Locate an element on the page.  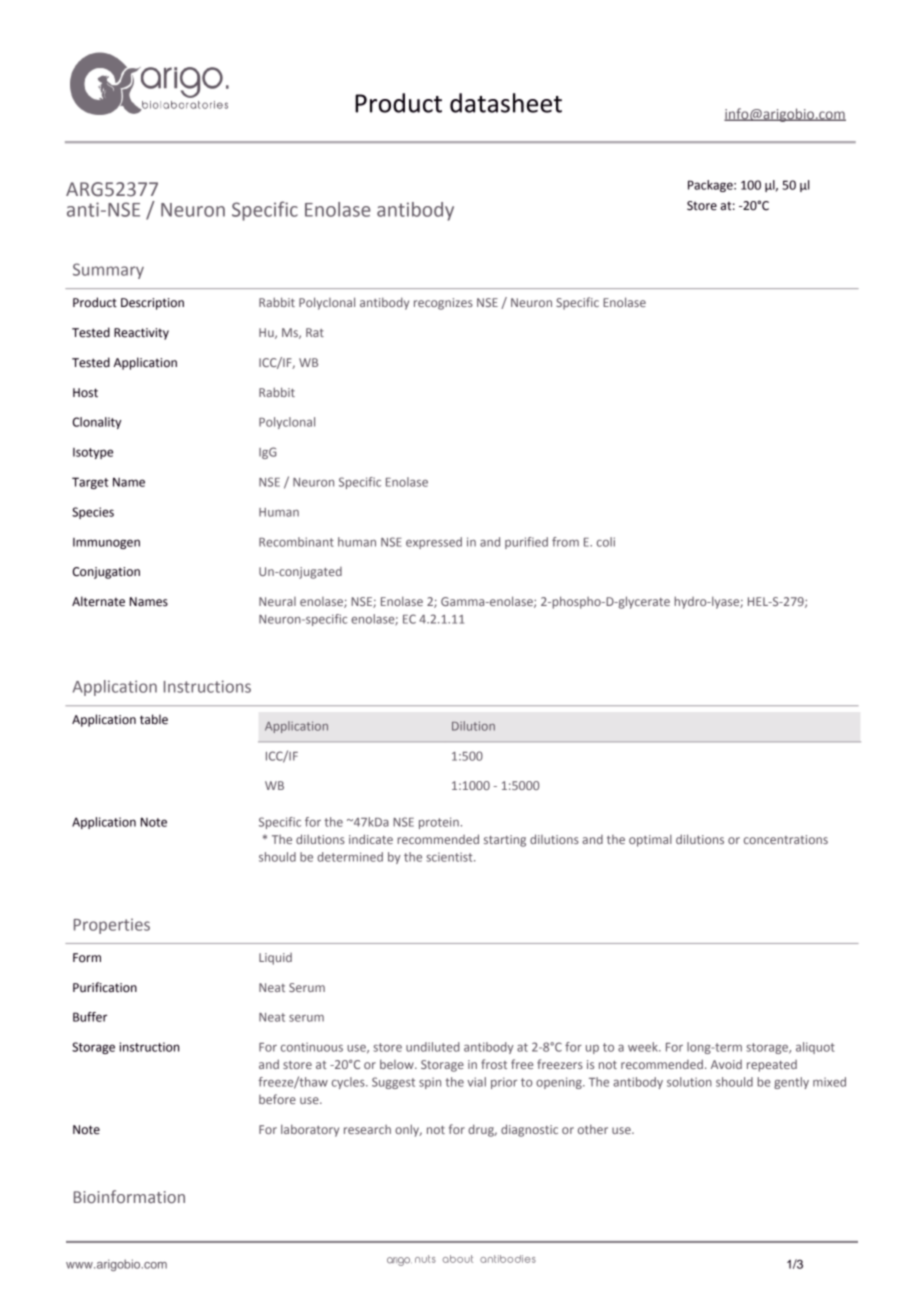
recognizes is located at coordinates (443, 304).
